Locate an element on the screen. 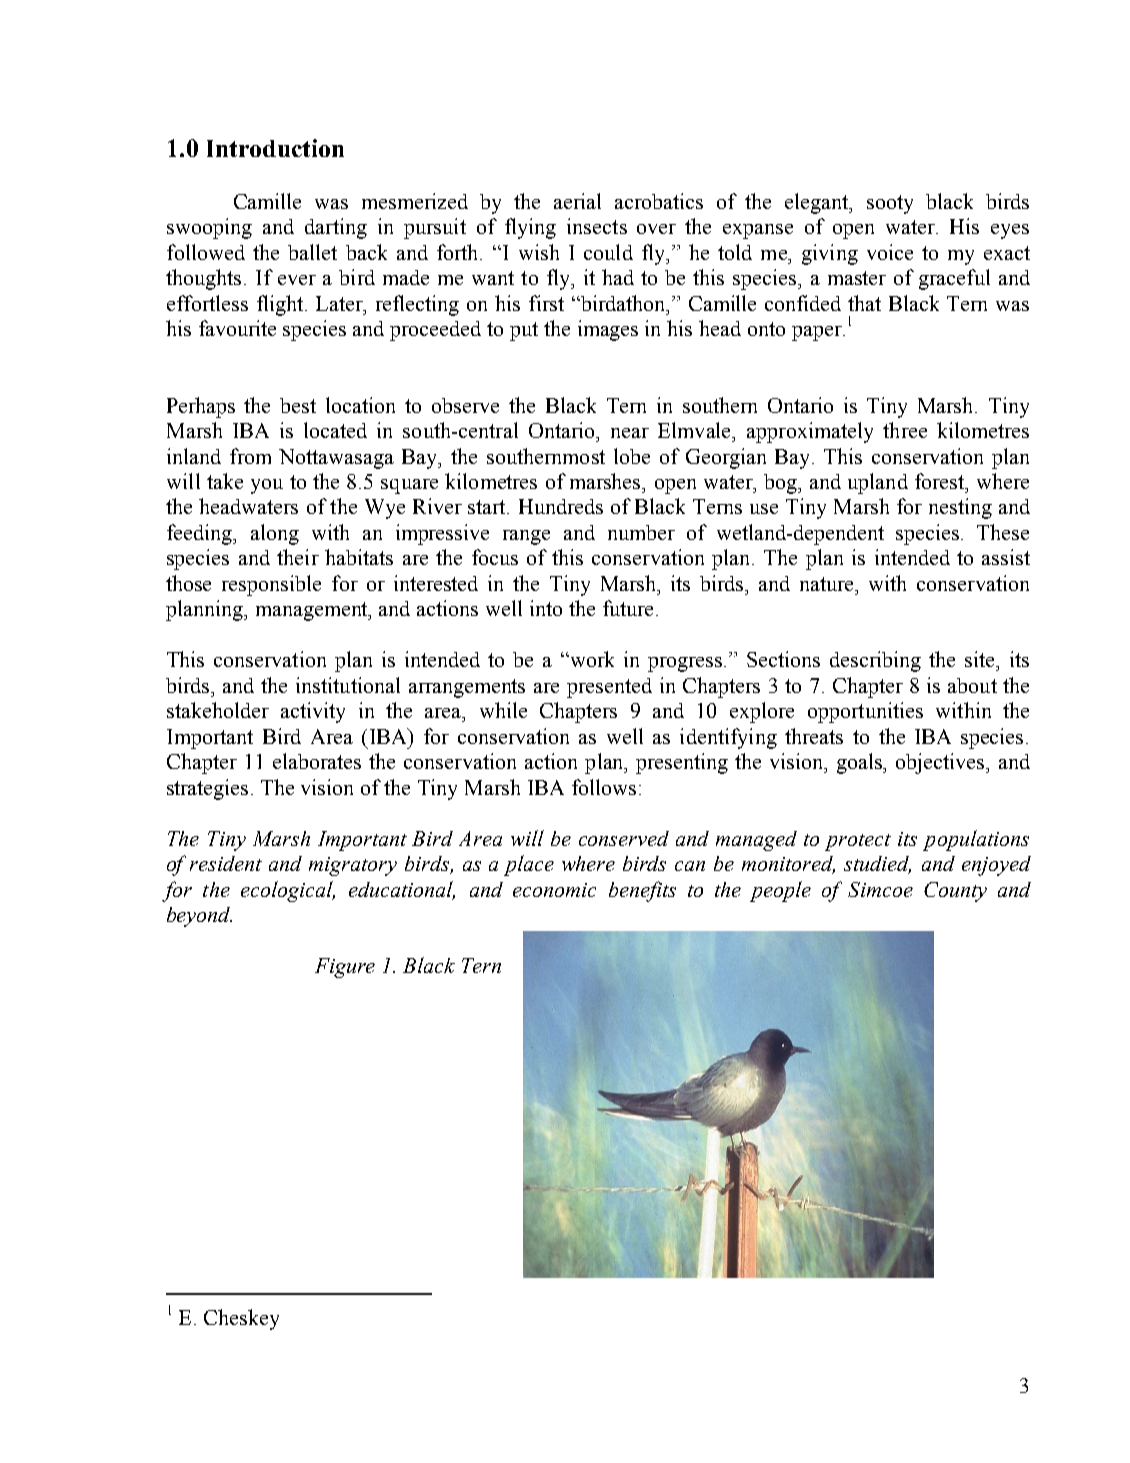 The width and height of the screenshot is (1130, 1463). Introduction is located at coordinates (275, 148).
